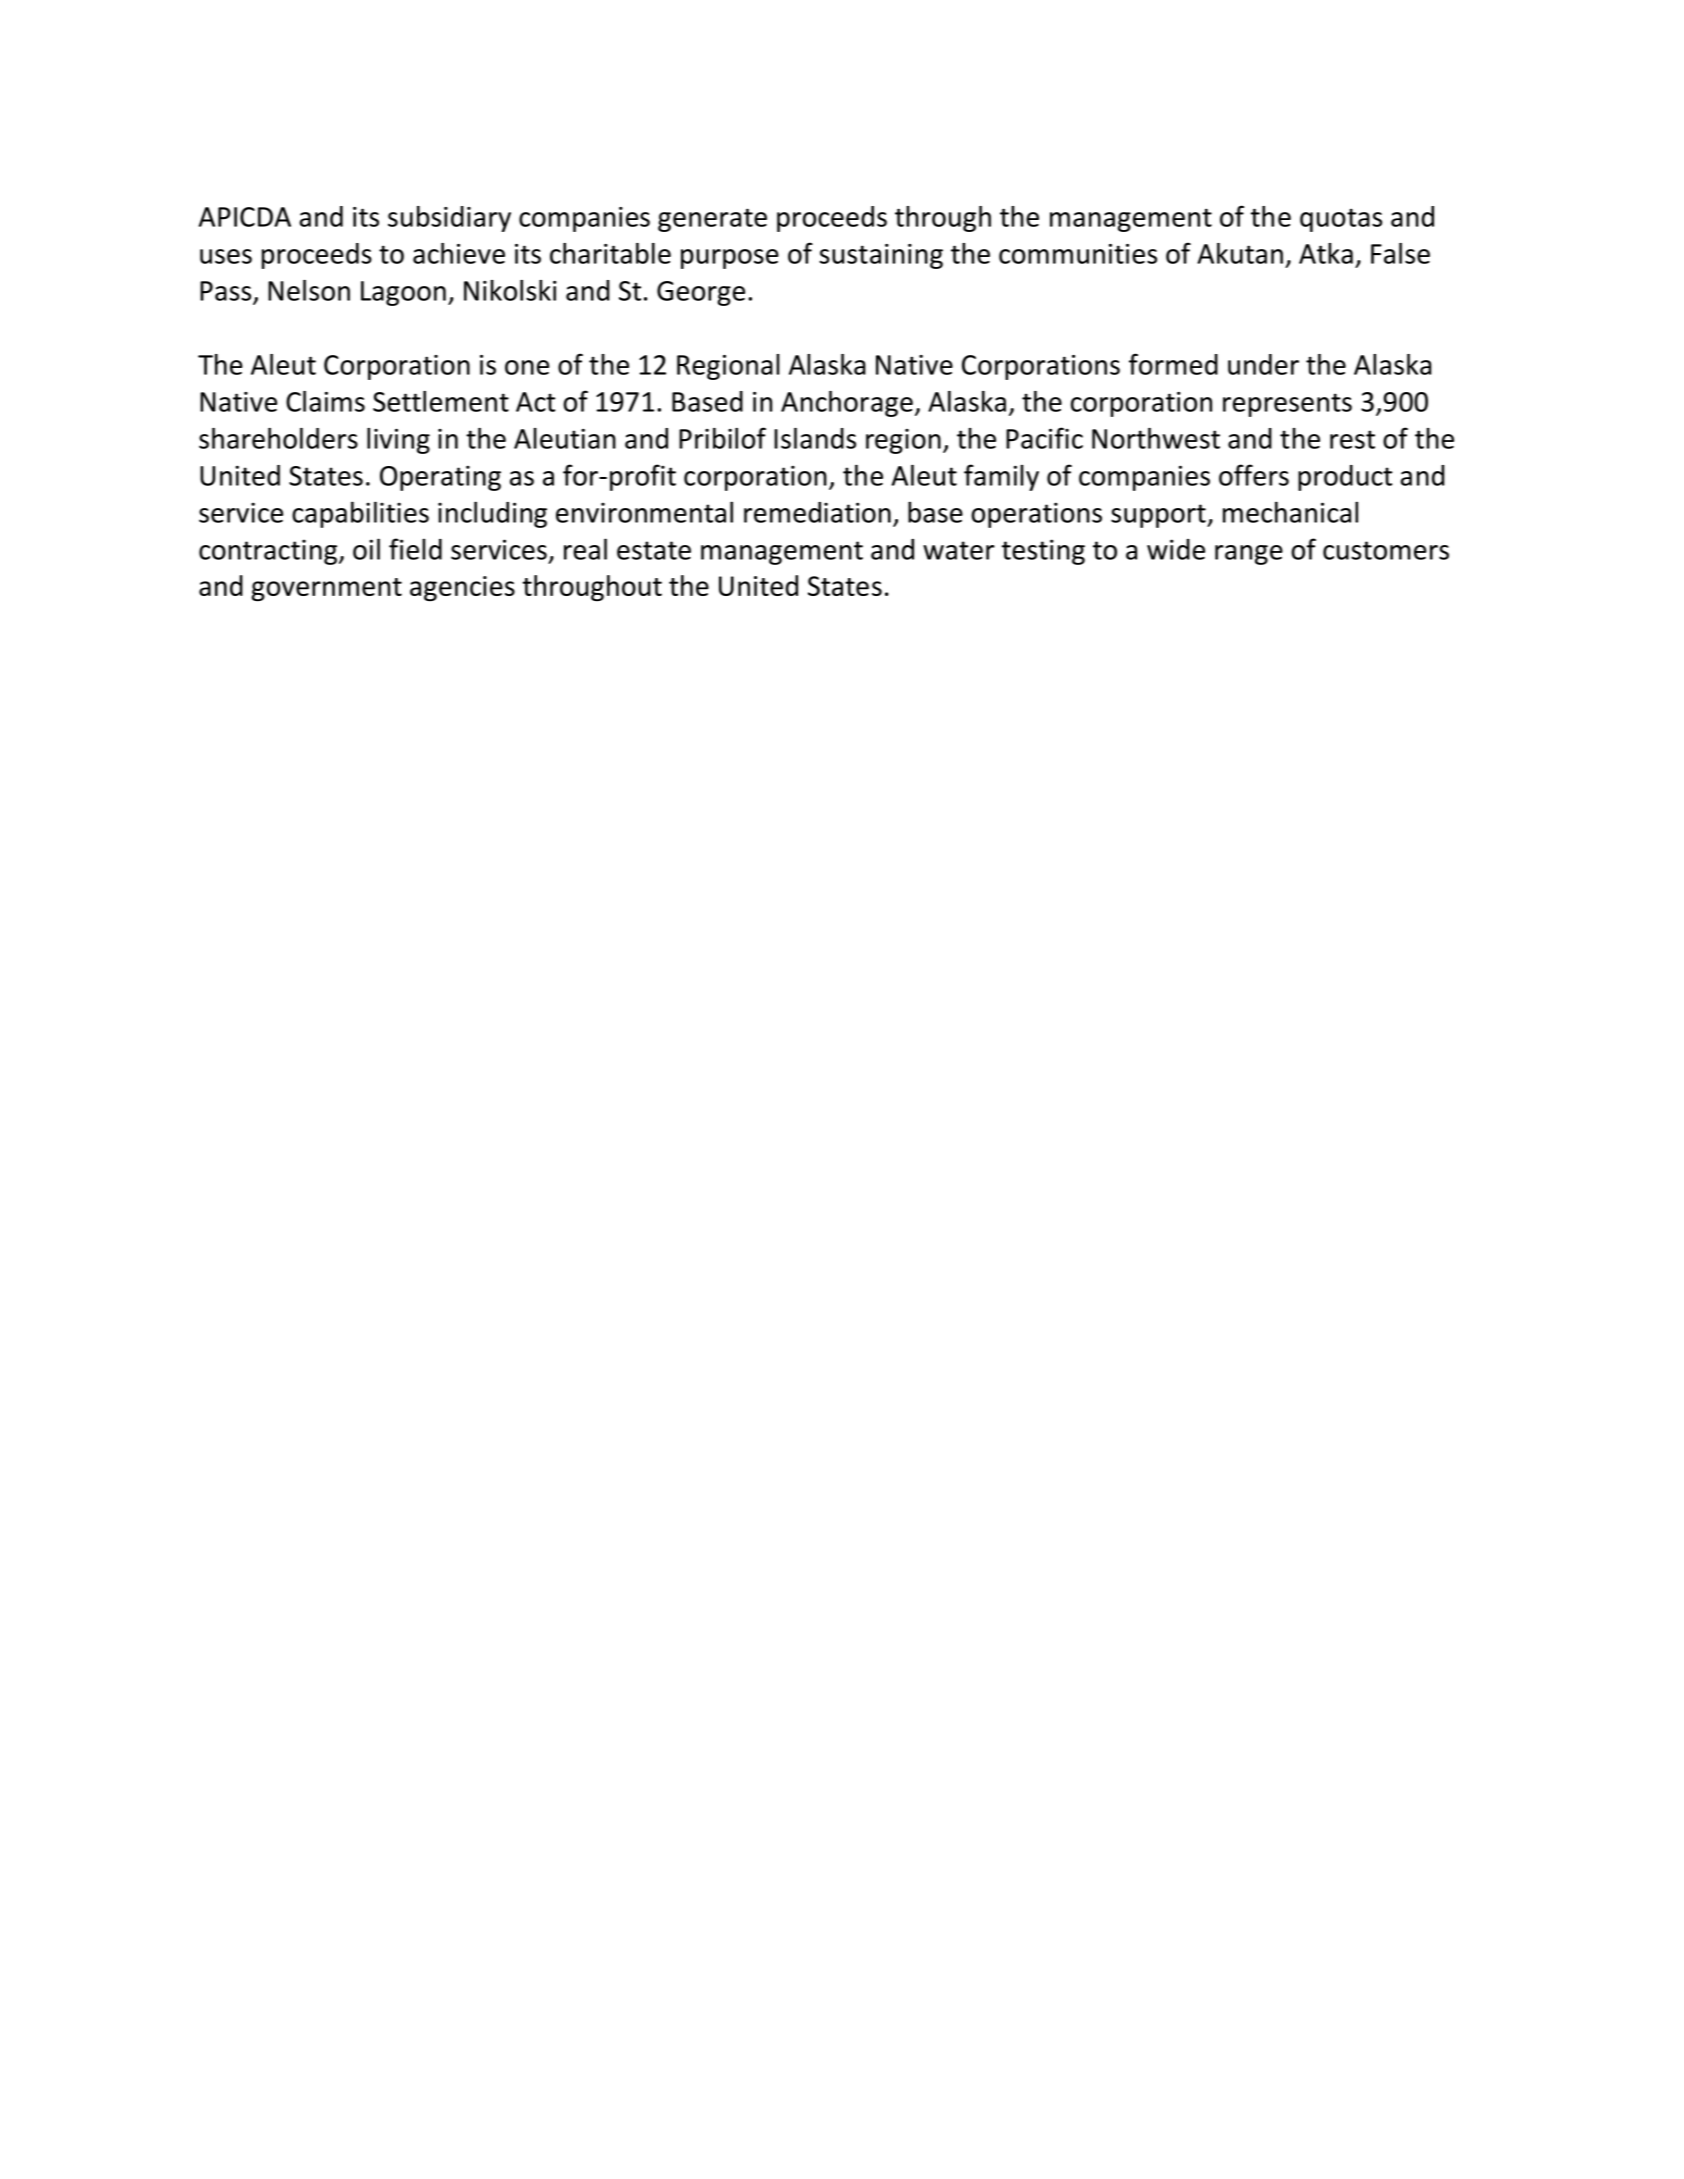  I want to click on government, so click(326, 589).
